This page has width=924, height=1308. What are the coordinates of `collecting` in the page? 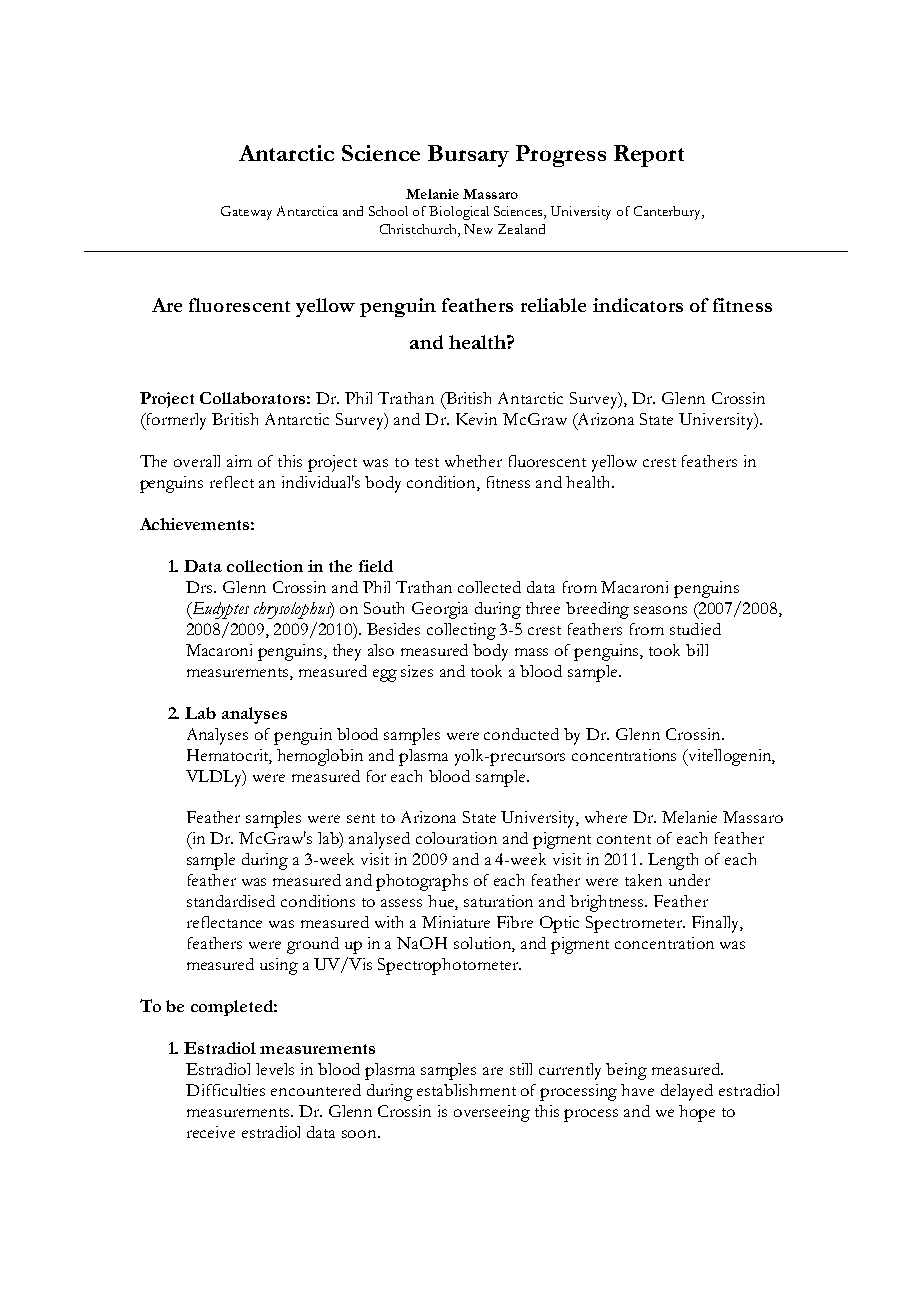 It's located at (461, 631).
